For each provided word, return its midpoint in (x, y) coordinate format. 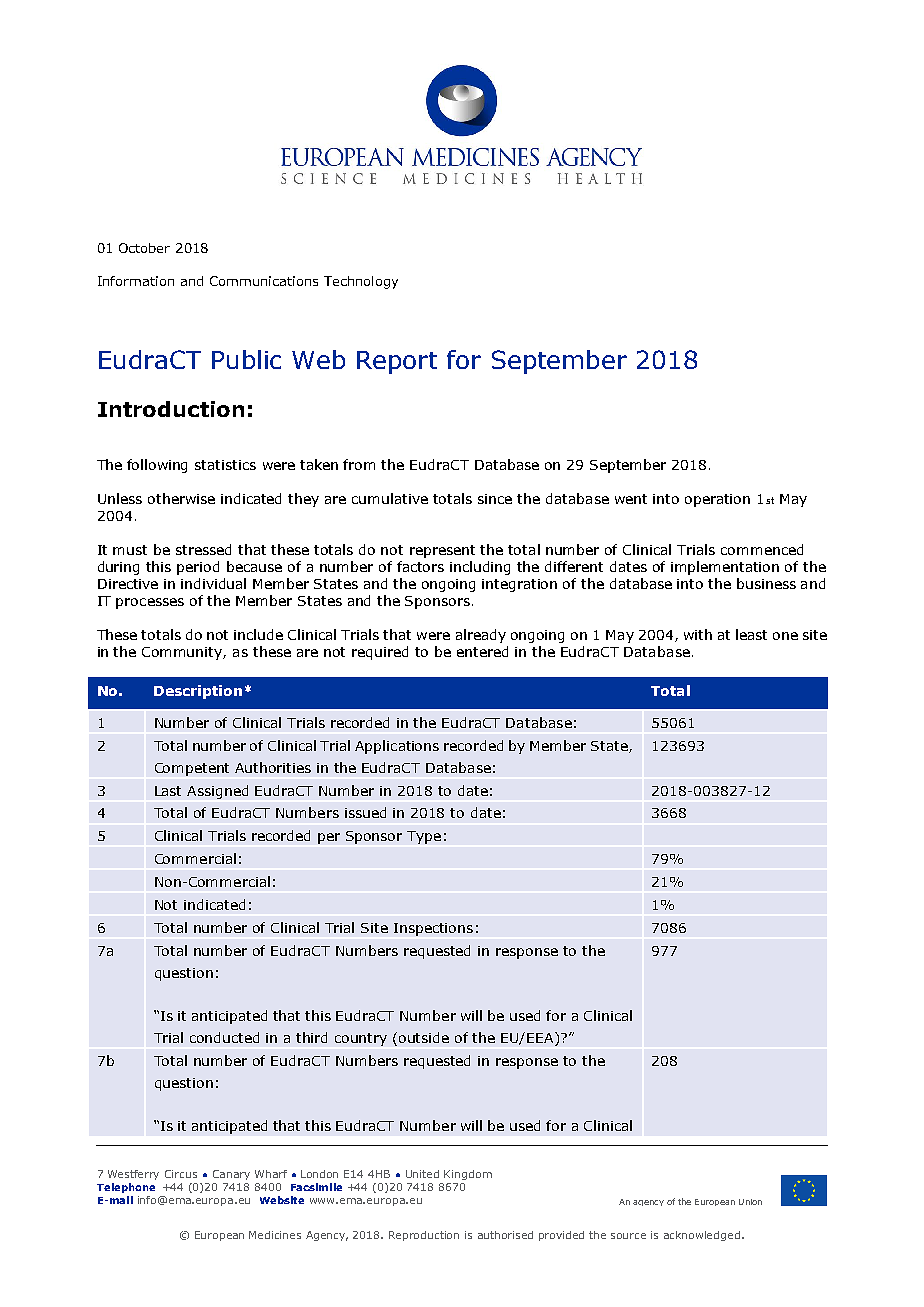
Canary (231, 1175)
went (631, 499)
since (495, 499)
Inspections (433, 929)
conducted (224, 1037)
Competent (192, 769)
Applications (397, 747)
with (698, 634)
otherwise (181, 498)
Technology (361, 282)
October (144, 248)
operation (717, 500)
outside (424, 1037)
